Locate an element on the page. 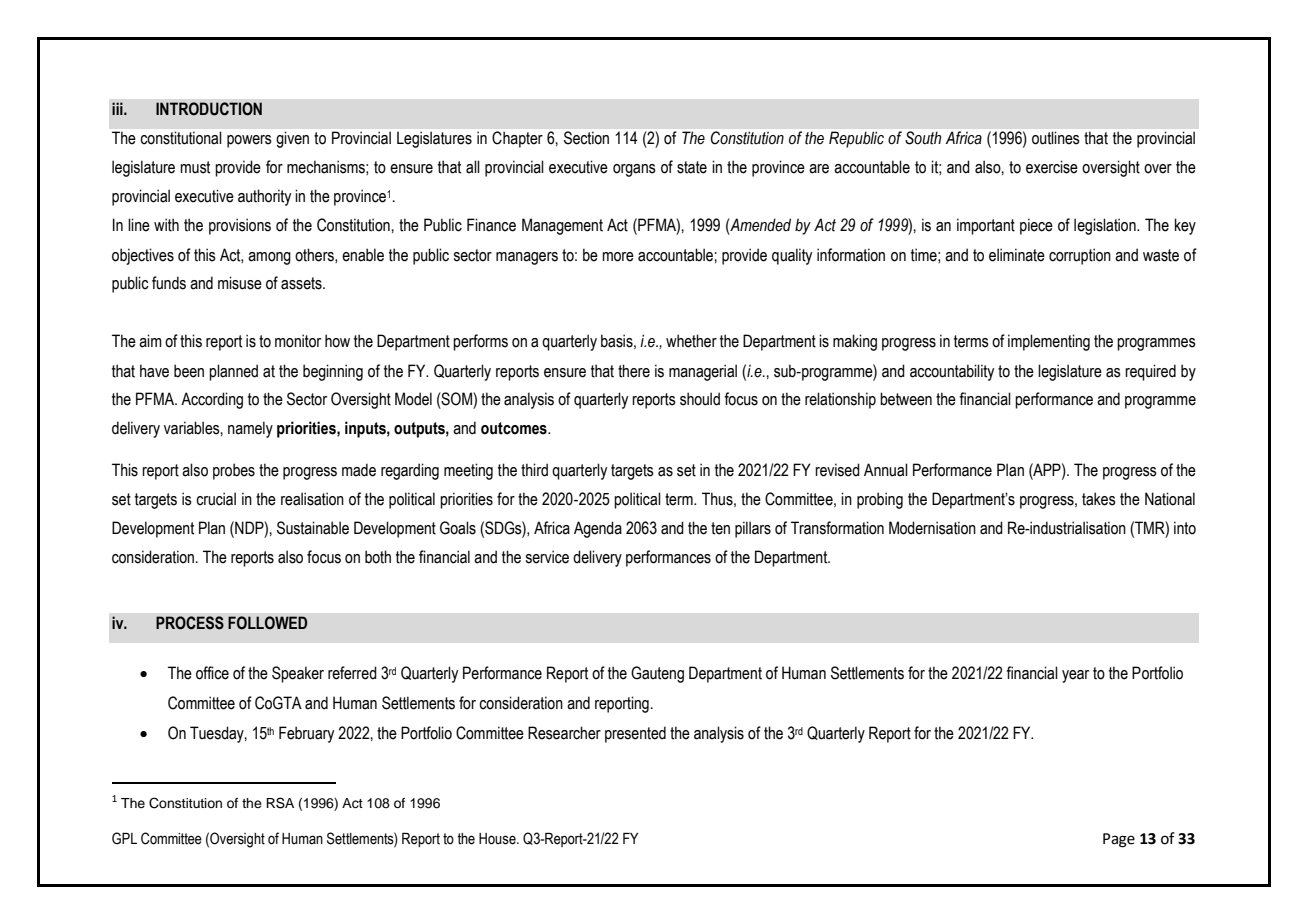  Agenda is located at coordinates (598, 529).
